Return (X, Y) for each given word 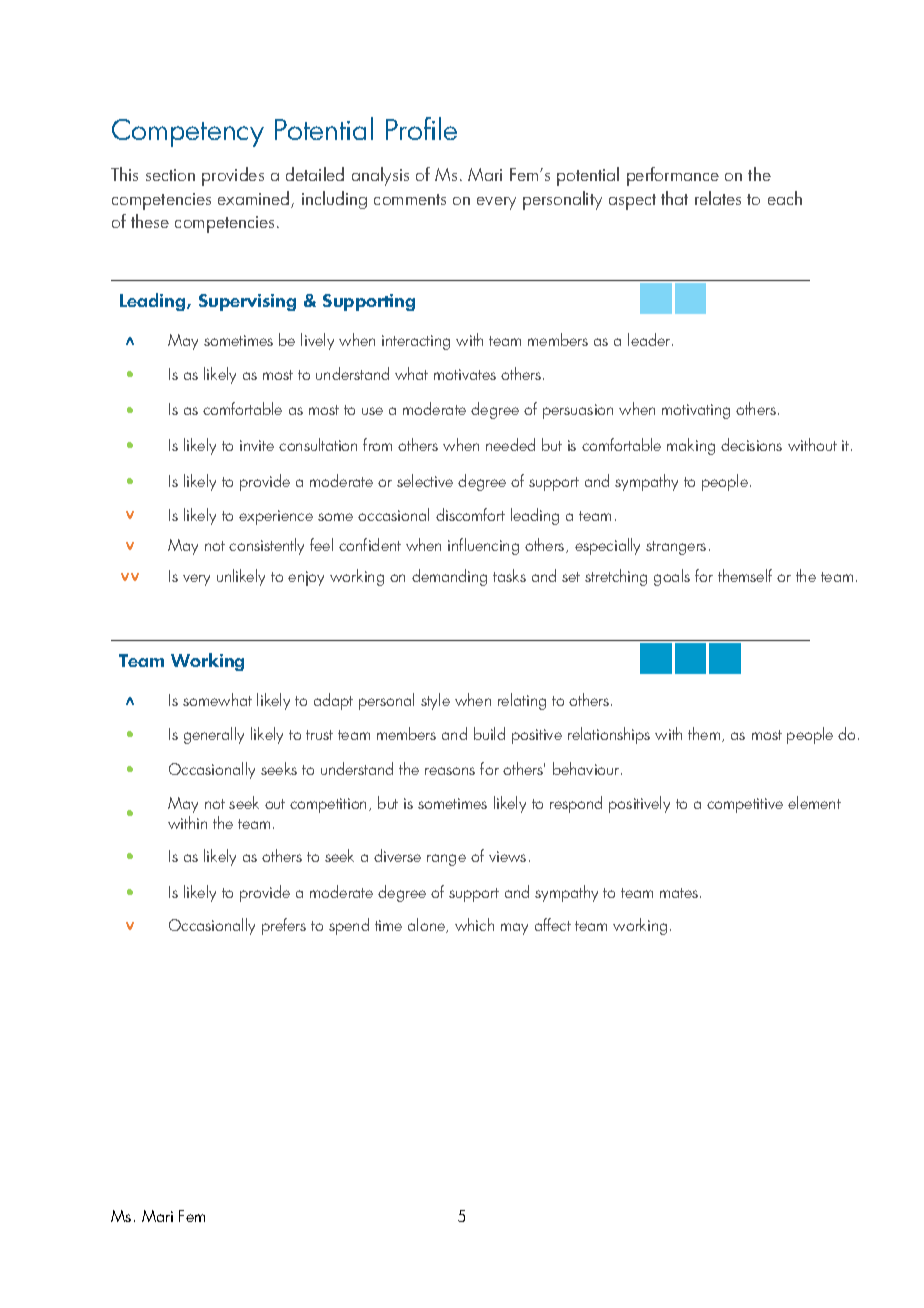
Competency (188, 133)
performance (673, 176)
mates (680, 893)
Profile (421, 128)
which (474, 924)
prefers (284, 926)
